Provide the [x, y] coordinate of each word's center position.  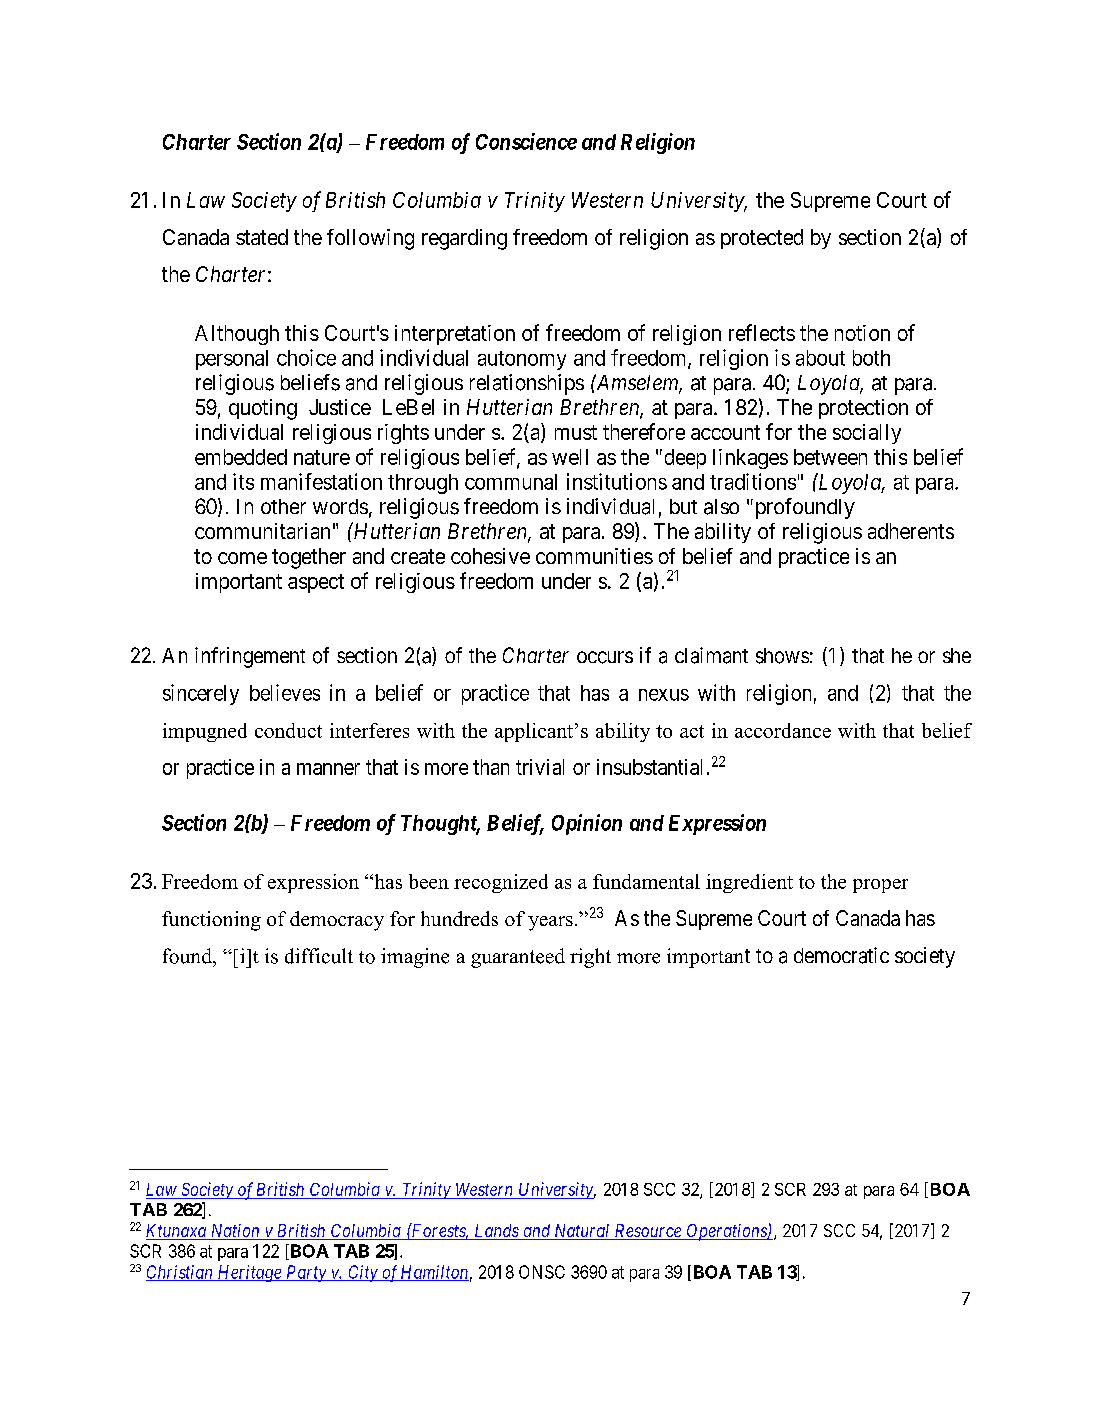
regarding [464, 239]
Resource [647, 1232]
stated [262, 237]
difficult [319, 956]
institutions [617, 481]
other [283, 506]
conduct [288, 730]
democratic [841, 955]
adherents [911, 531]
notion [862, 333]
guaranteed [518, 958]
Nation [235, 1232]
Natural [582, 1232]
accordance [783, 730]
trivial [540, 767]
